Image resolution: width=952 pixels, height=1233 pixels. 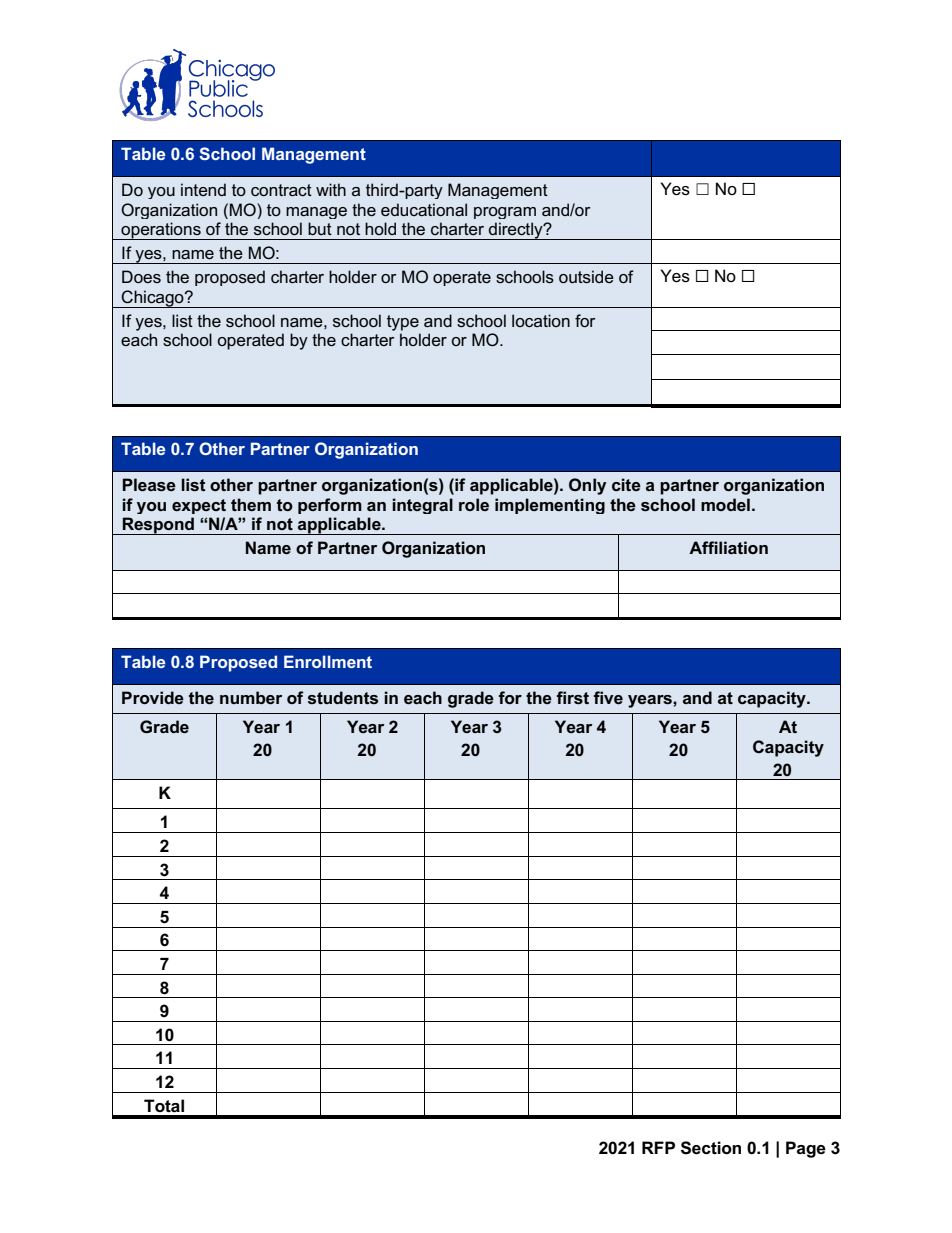 I want to click on expect, so click(x=199, y=506).
